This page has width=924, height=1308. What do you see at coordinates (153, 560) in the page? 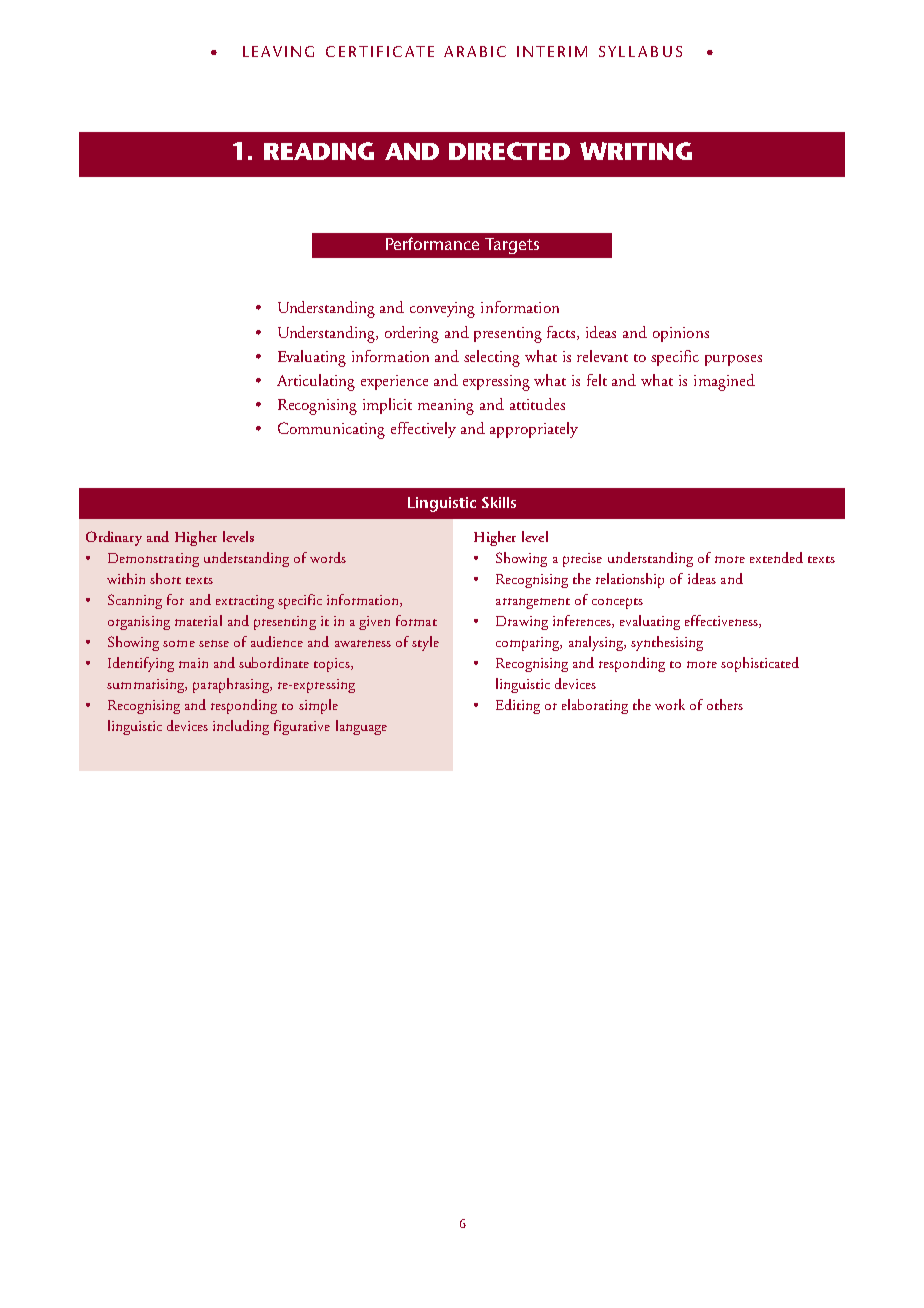
I see `Demonstrating` at bounding box center [153, 560].
